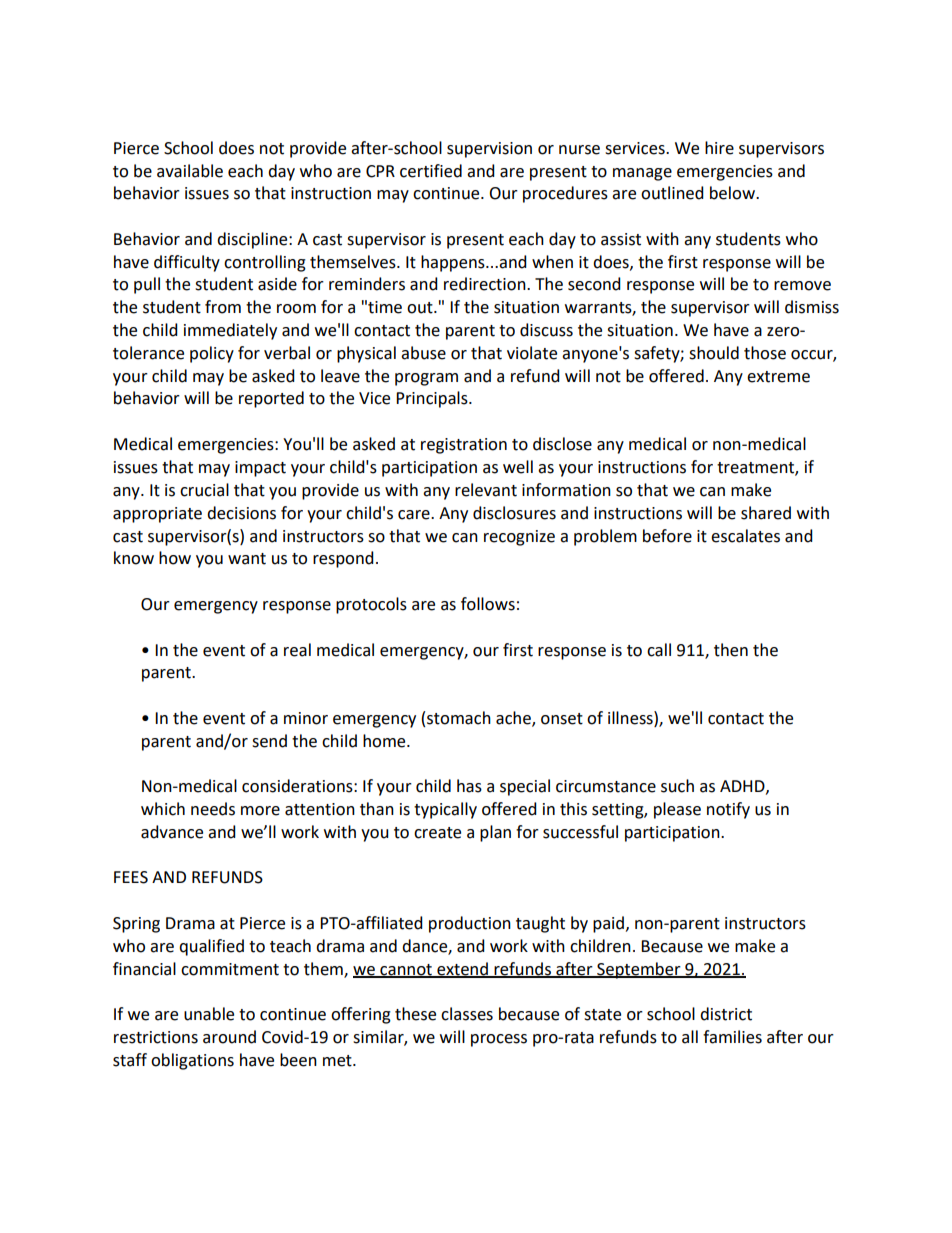 This screenshot has height=1233, width=952. Describe the element at coordinates (499, 1040) in the screenshot. I see `process` at that location.
